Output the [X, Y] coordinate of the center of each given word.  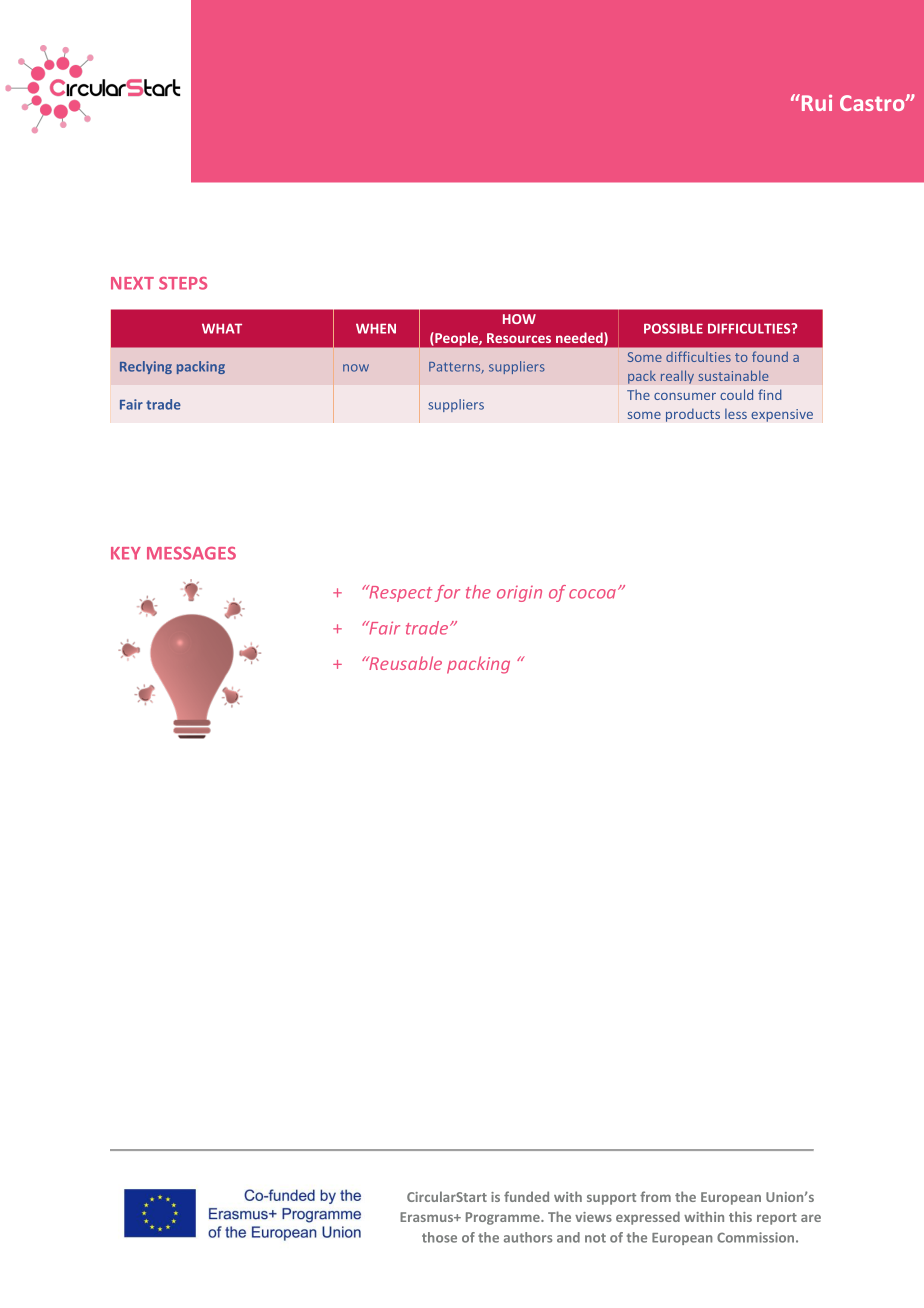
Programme [504, 1218]
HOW [519, 319]
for [447, 593]
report [777, 1219]
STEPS [183, 283]
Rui [817, 103]
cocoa [594, 593]
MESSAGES [191, 553]
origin [519, 594]
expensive [782, 415]
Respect [399, 593]
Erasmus [428, 1217]
